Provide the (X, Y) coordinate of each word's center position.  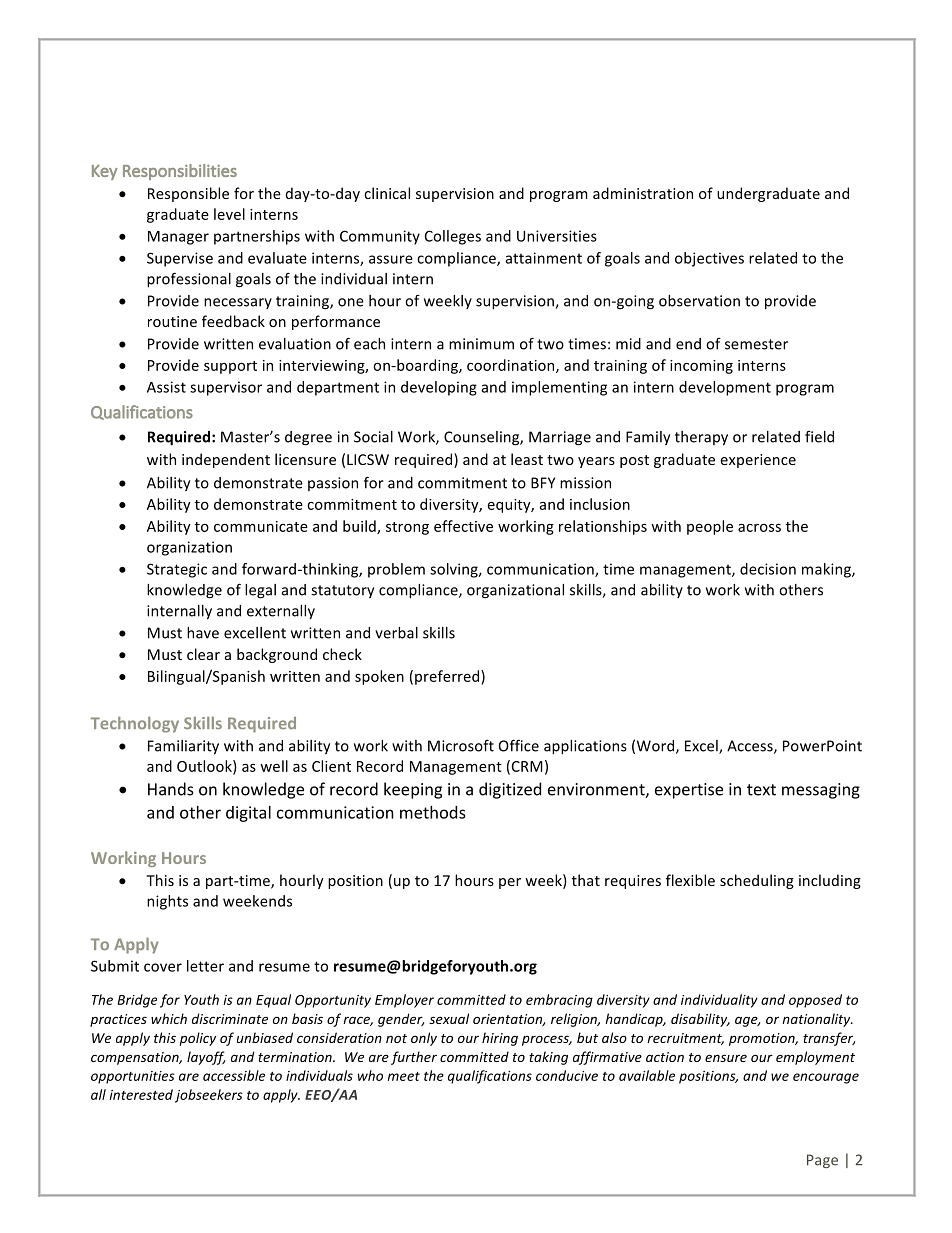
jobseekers (209, 1096)
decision (768, 569)
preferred (448, 677)
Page (822, 1161)
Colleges (453, 237)
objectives (709, 259)
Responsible (188, 194)
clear (203, 654)
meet (404, 1076)
